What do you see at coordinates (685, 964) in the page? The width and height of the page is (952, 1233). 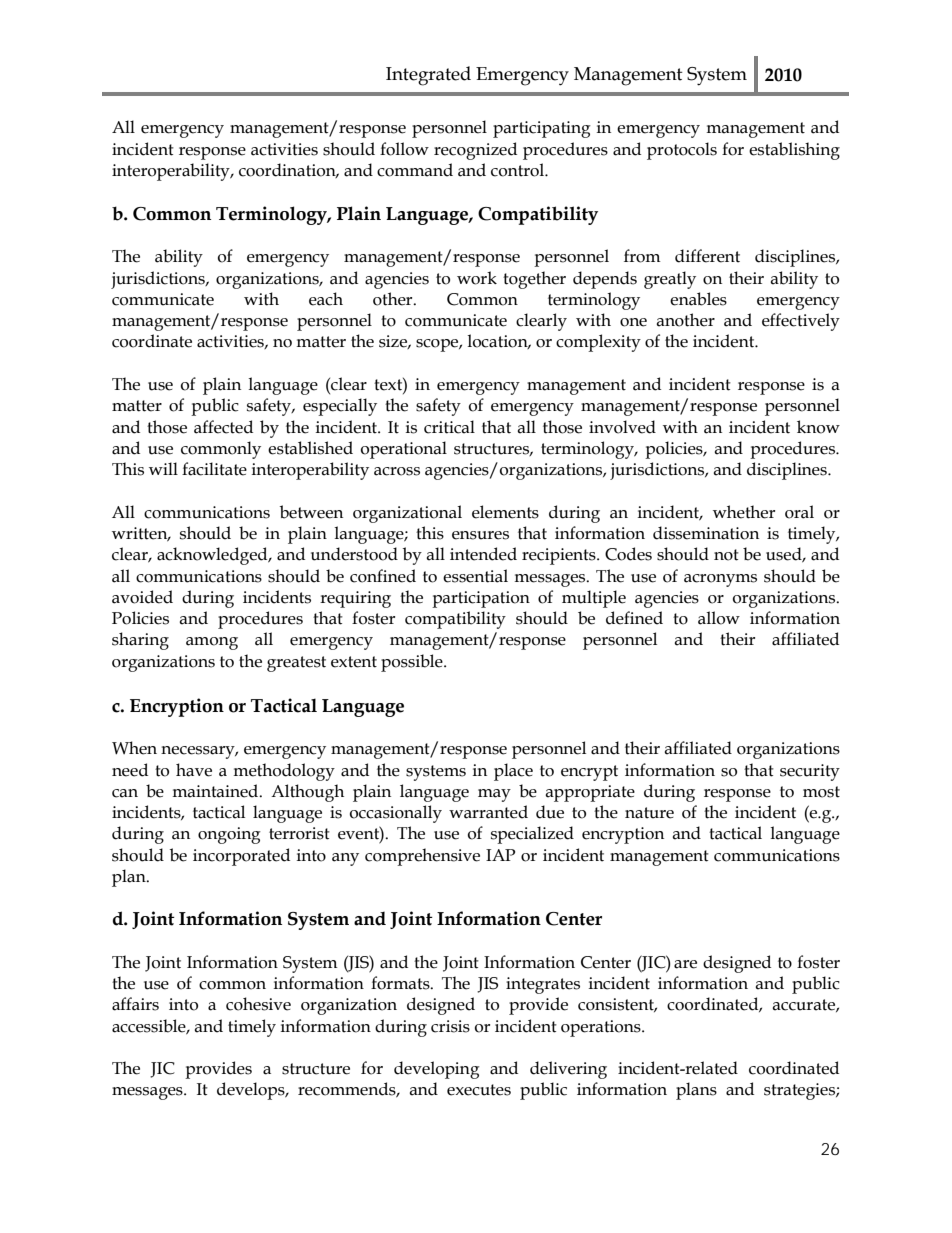 I see `are` at bounding box center [685, 964].
